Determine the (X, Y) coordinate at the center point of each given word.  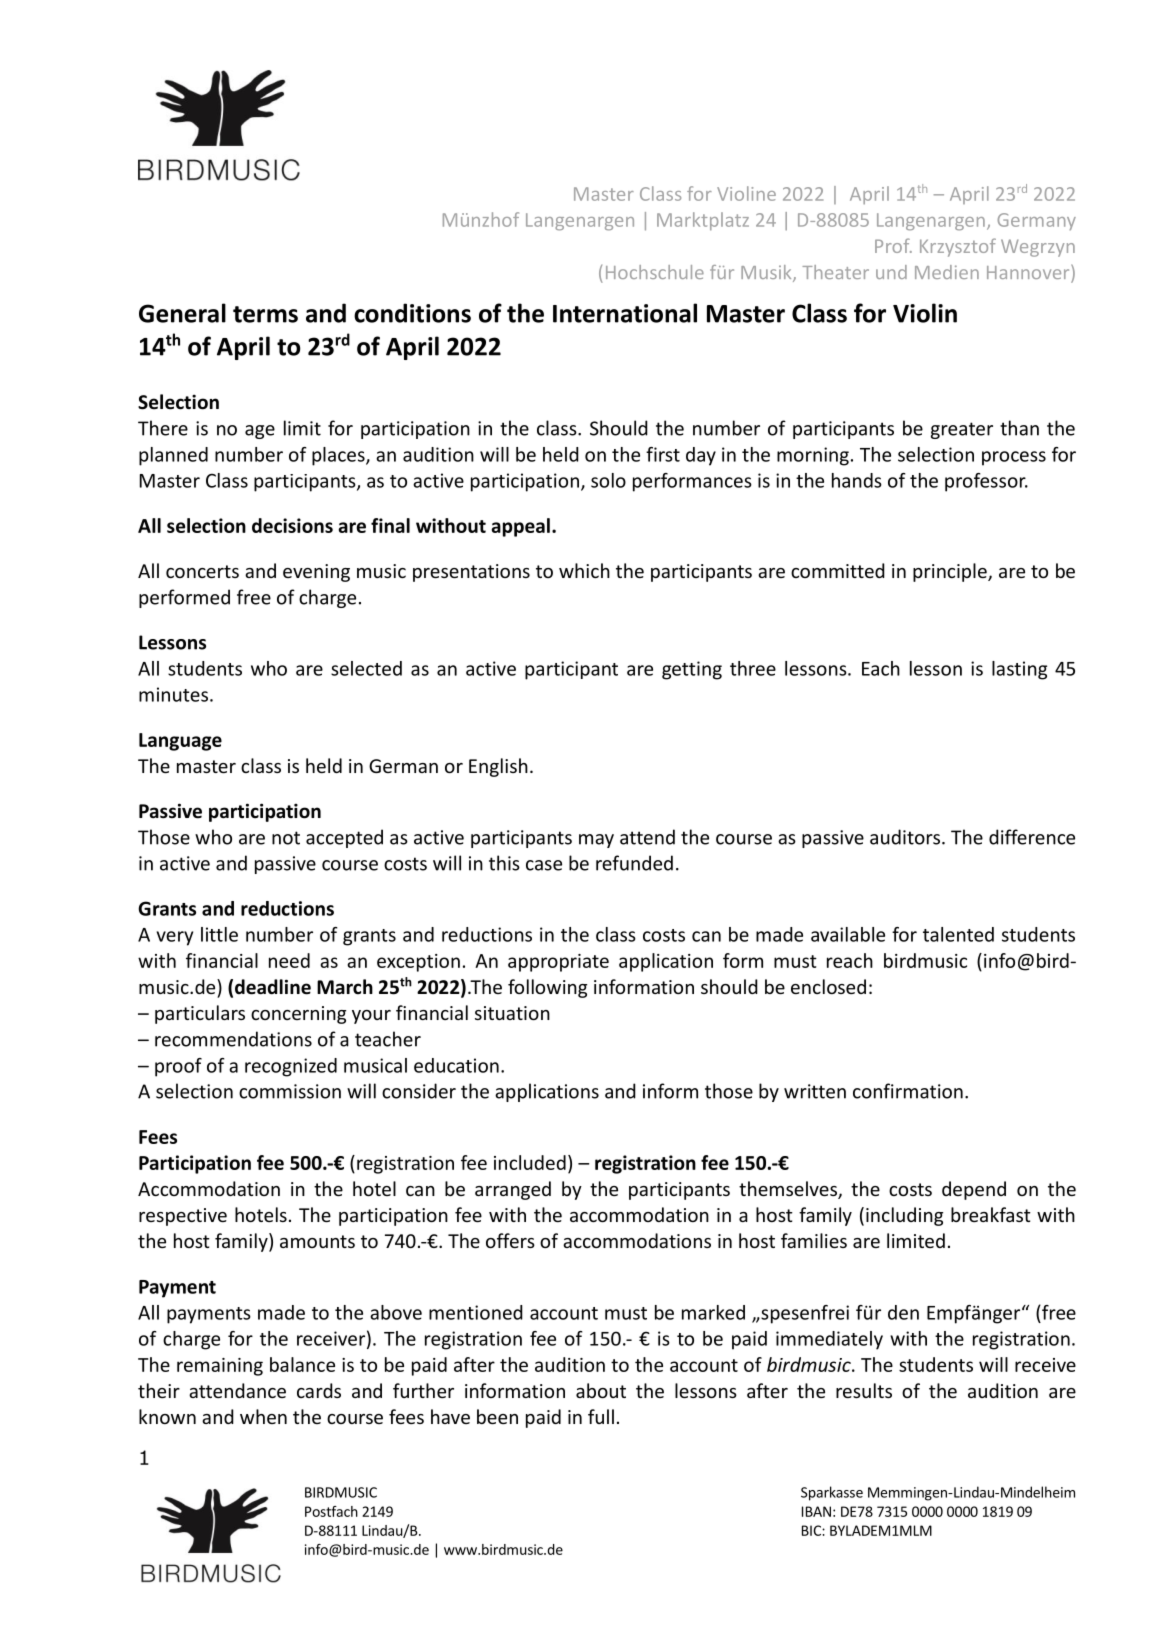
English (498, 767)
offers (510, 1240)
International (625, 313)
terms (265, 314)
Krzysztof (958, 247)
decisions (292, 525)
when (263, 1416)
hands (857, 480)
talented (958, 934)
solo (608, 480)
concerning (298, 1015)
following (547, 988)
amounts (317, 1241)
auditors (905, 837)
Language (180, 742)
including (904, 1216)
